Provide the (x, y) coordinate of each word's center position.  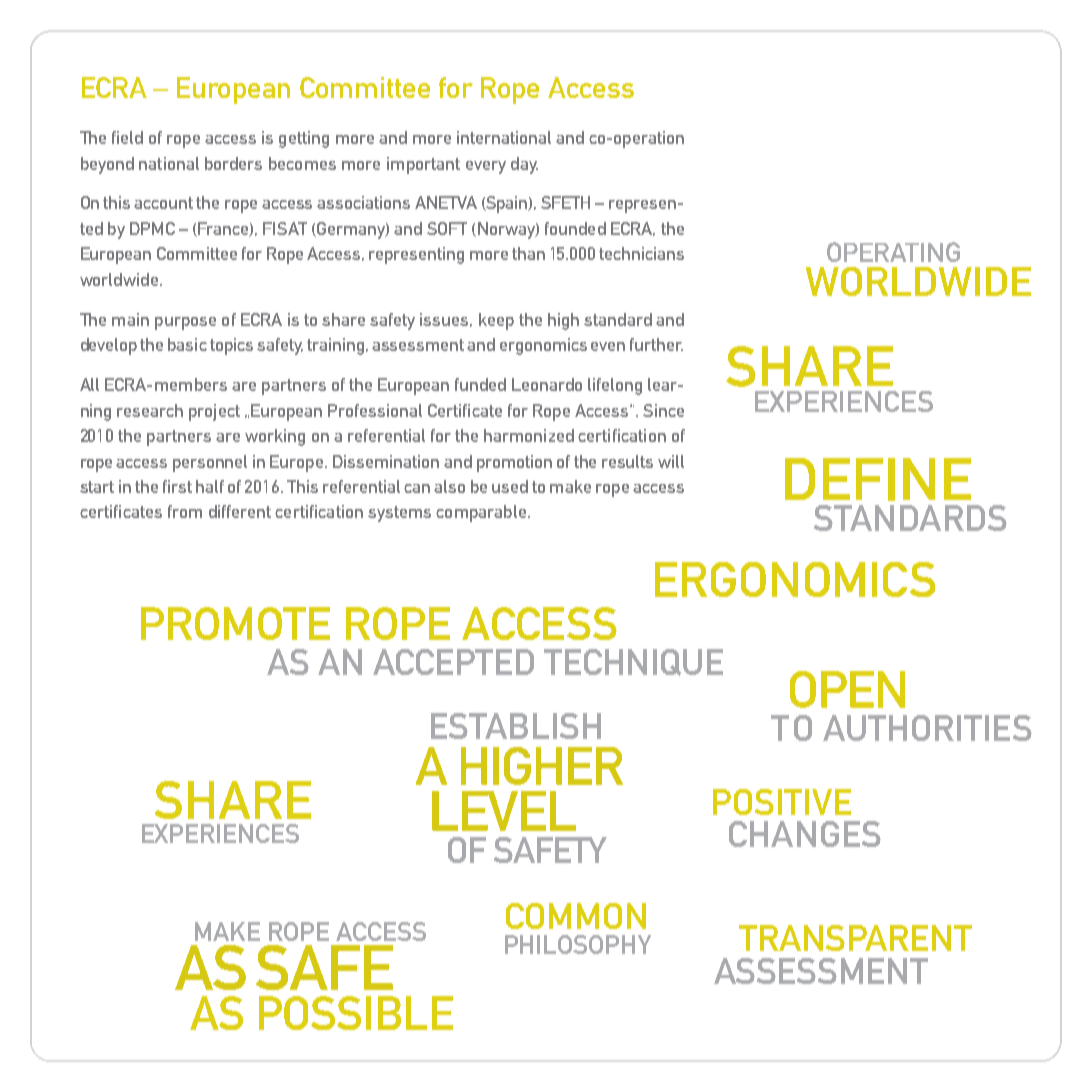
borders (233, 163)
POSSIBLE (356, 1013)
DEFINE (878, 479)
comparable (481, 513)
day (524, 165)
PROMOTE (235, 623)
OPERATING (893, 252)
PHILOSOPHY (578, 944)
